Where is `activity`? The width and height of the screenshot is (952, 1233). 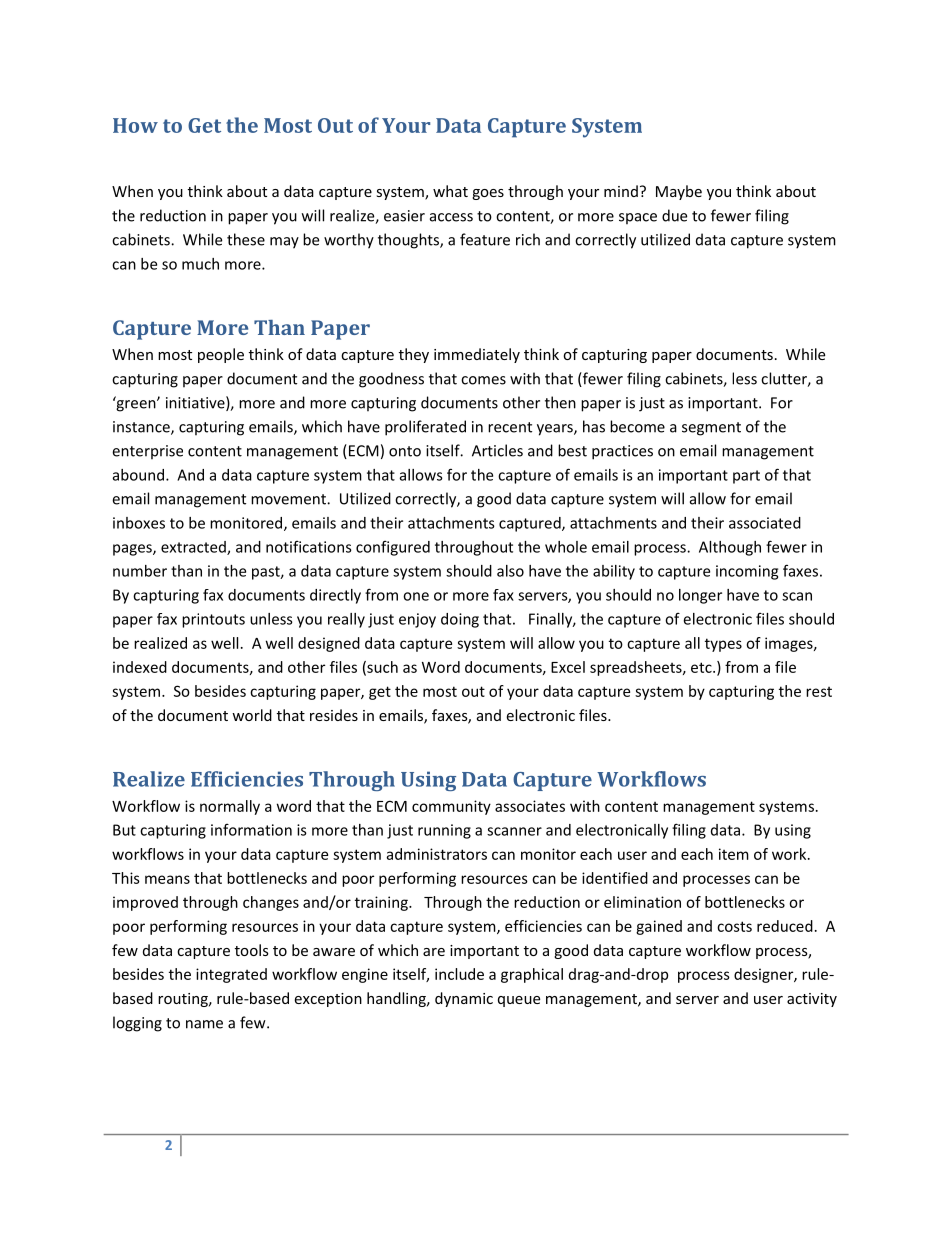
activity is located at coordinates (812, 1000).
